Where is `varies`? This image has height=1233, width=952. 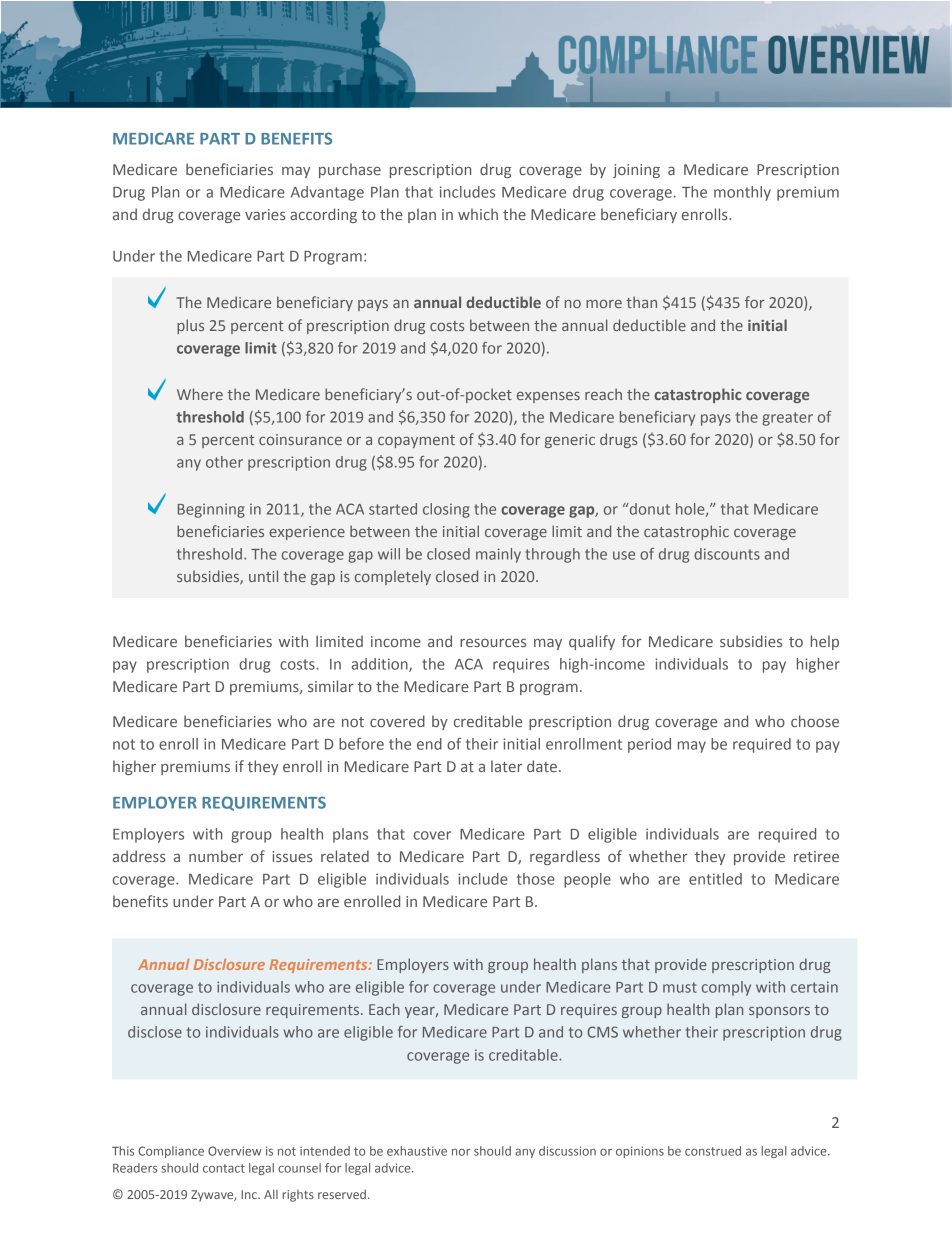 varies is located at coordinates (265, 214).
